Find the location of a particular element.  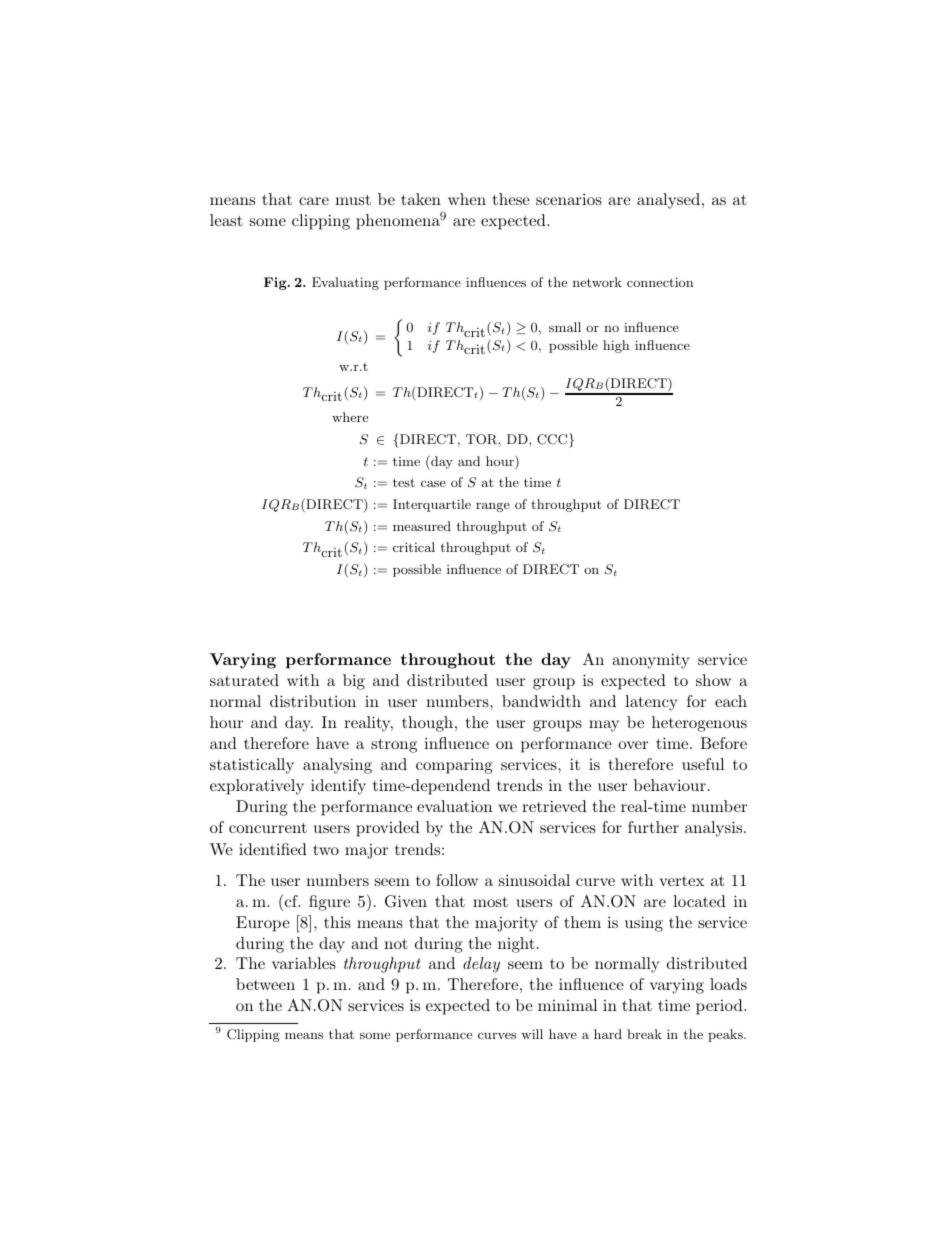

when is located at coordinates (467, 199).
